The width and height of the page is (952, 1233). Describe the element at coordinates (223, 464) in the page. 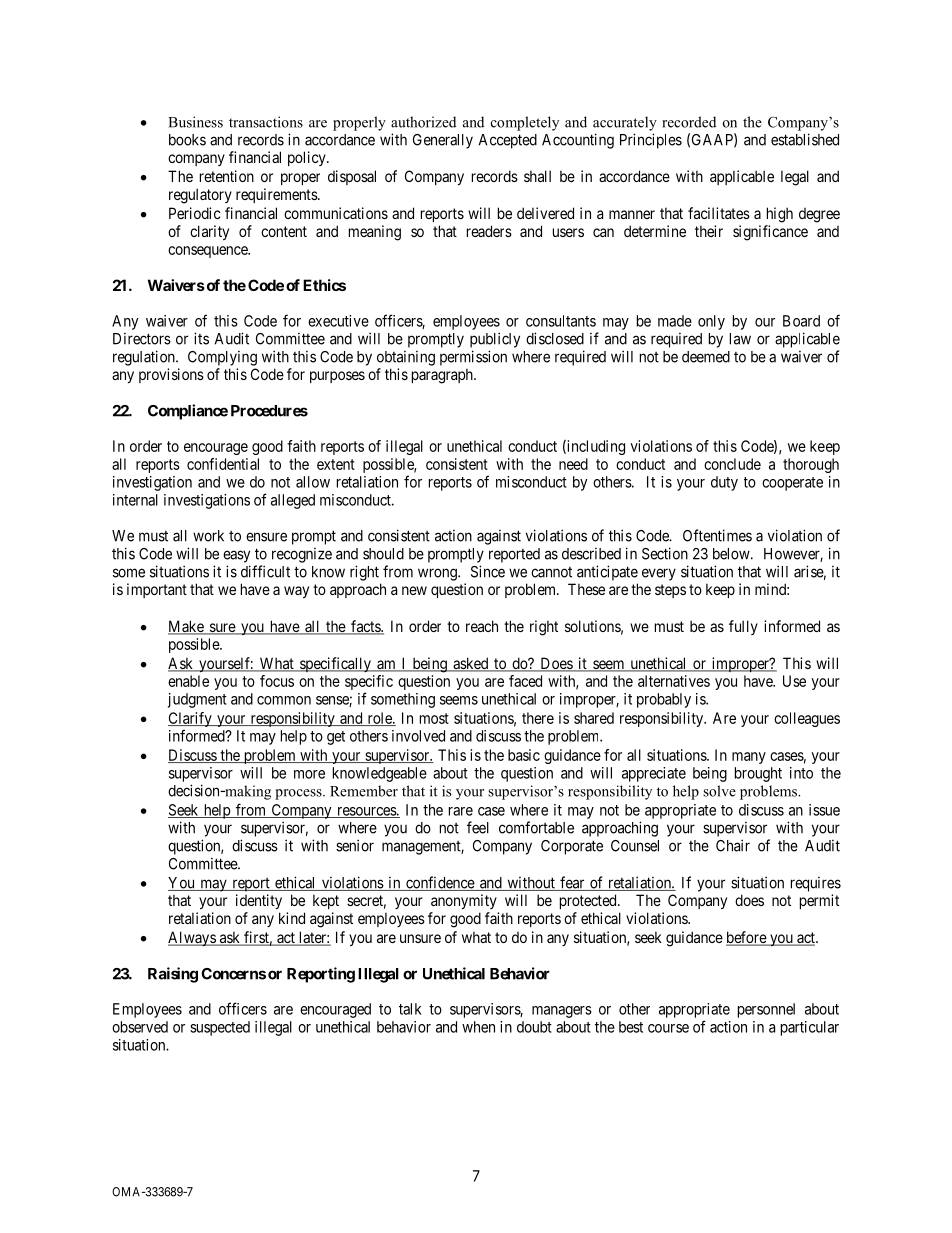

I see `confidential` at that location.
